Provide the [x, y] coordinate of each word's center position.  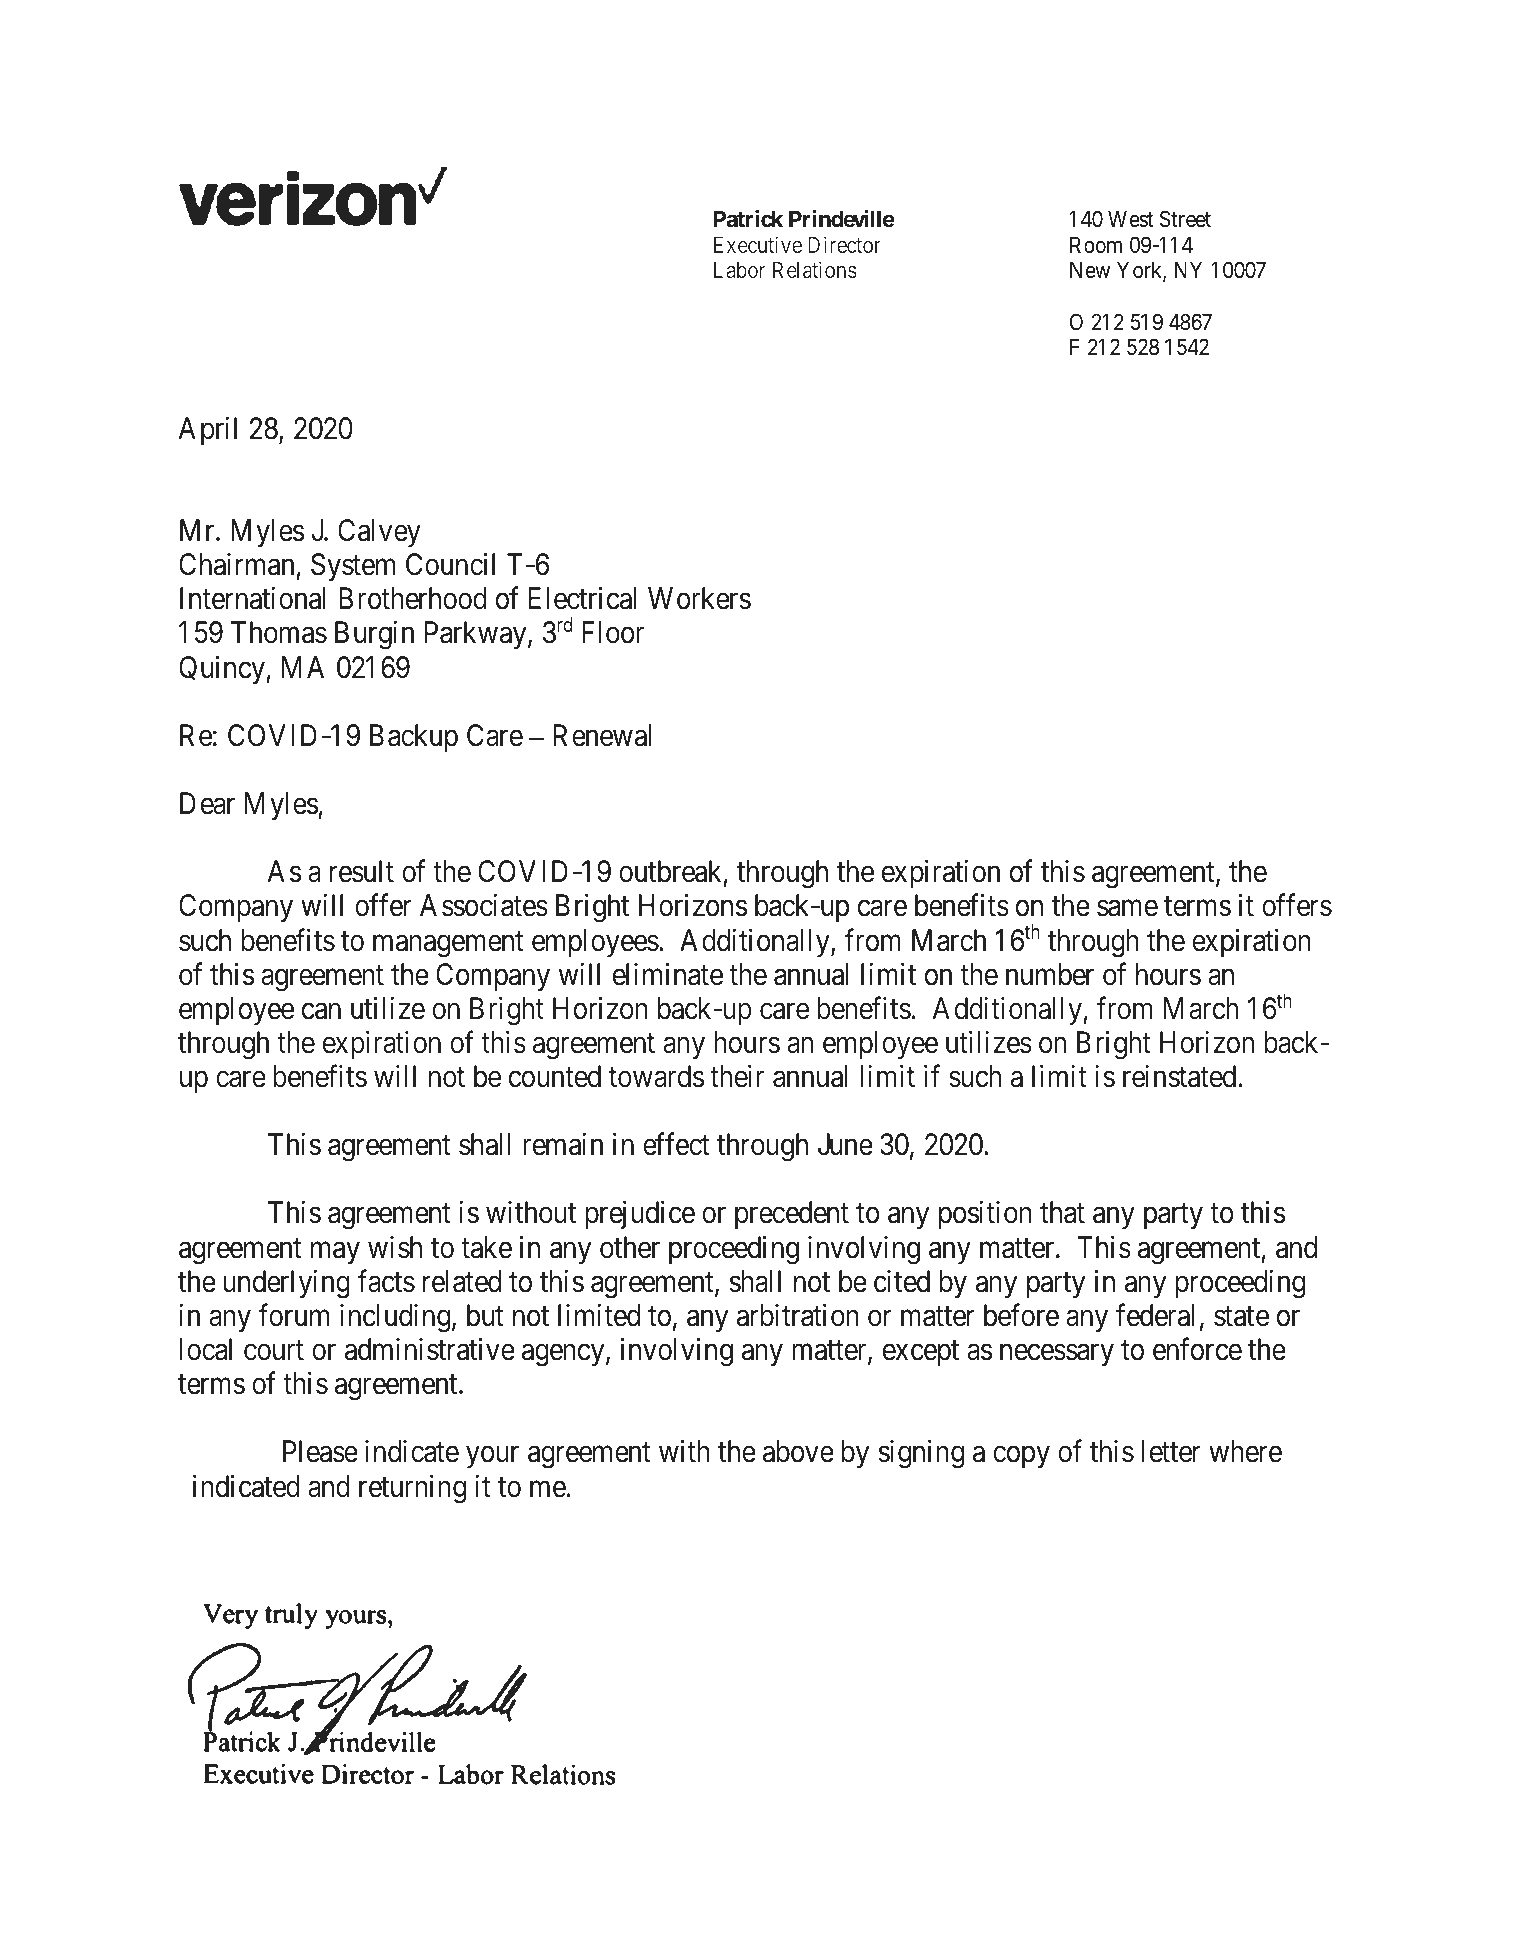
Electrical [583, 598]
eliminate [668, 974]
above [798, 1451]
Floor [613, 632]
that [1062, 1212]
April [208, 430]
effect [676, 1144]
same [1127, 909]
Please [320, 1451]
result [362, 871]
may [335, 1253]
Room [1096, 245]
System [353, 567]
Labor [739, 270]
